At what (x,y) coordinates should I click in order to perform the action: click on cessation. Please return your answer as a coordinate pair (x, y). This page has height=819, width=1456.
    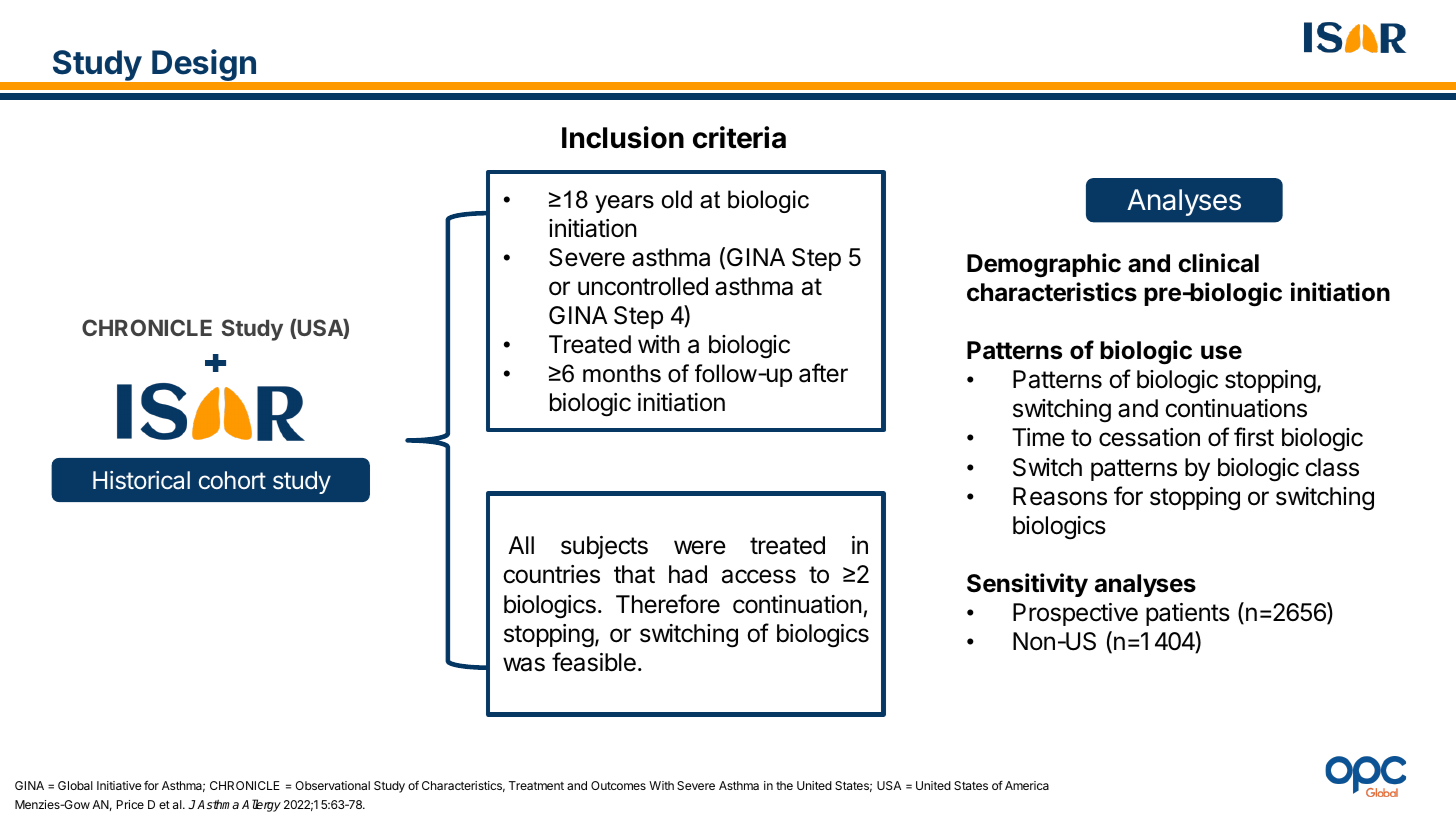
    Looking at the image, I should click on (1149, 437).
